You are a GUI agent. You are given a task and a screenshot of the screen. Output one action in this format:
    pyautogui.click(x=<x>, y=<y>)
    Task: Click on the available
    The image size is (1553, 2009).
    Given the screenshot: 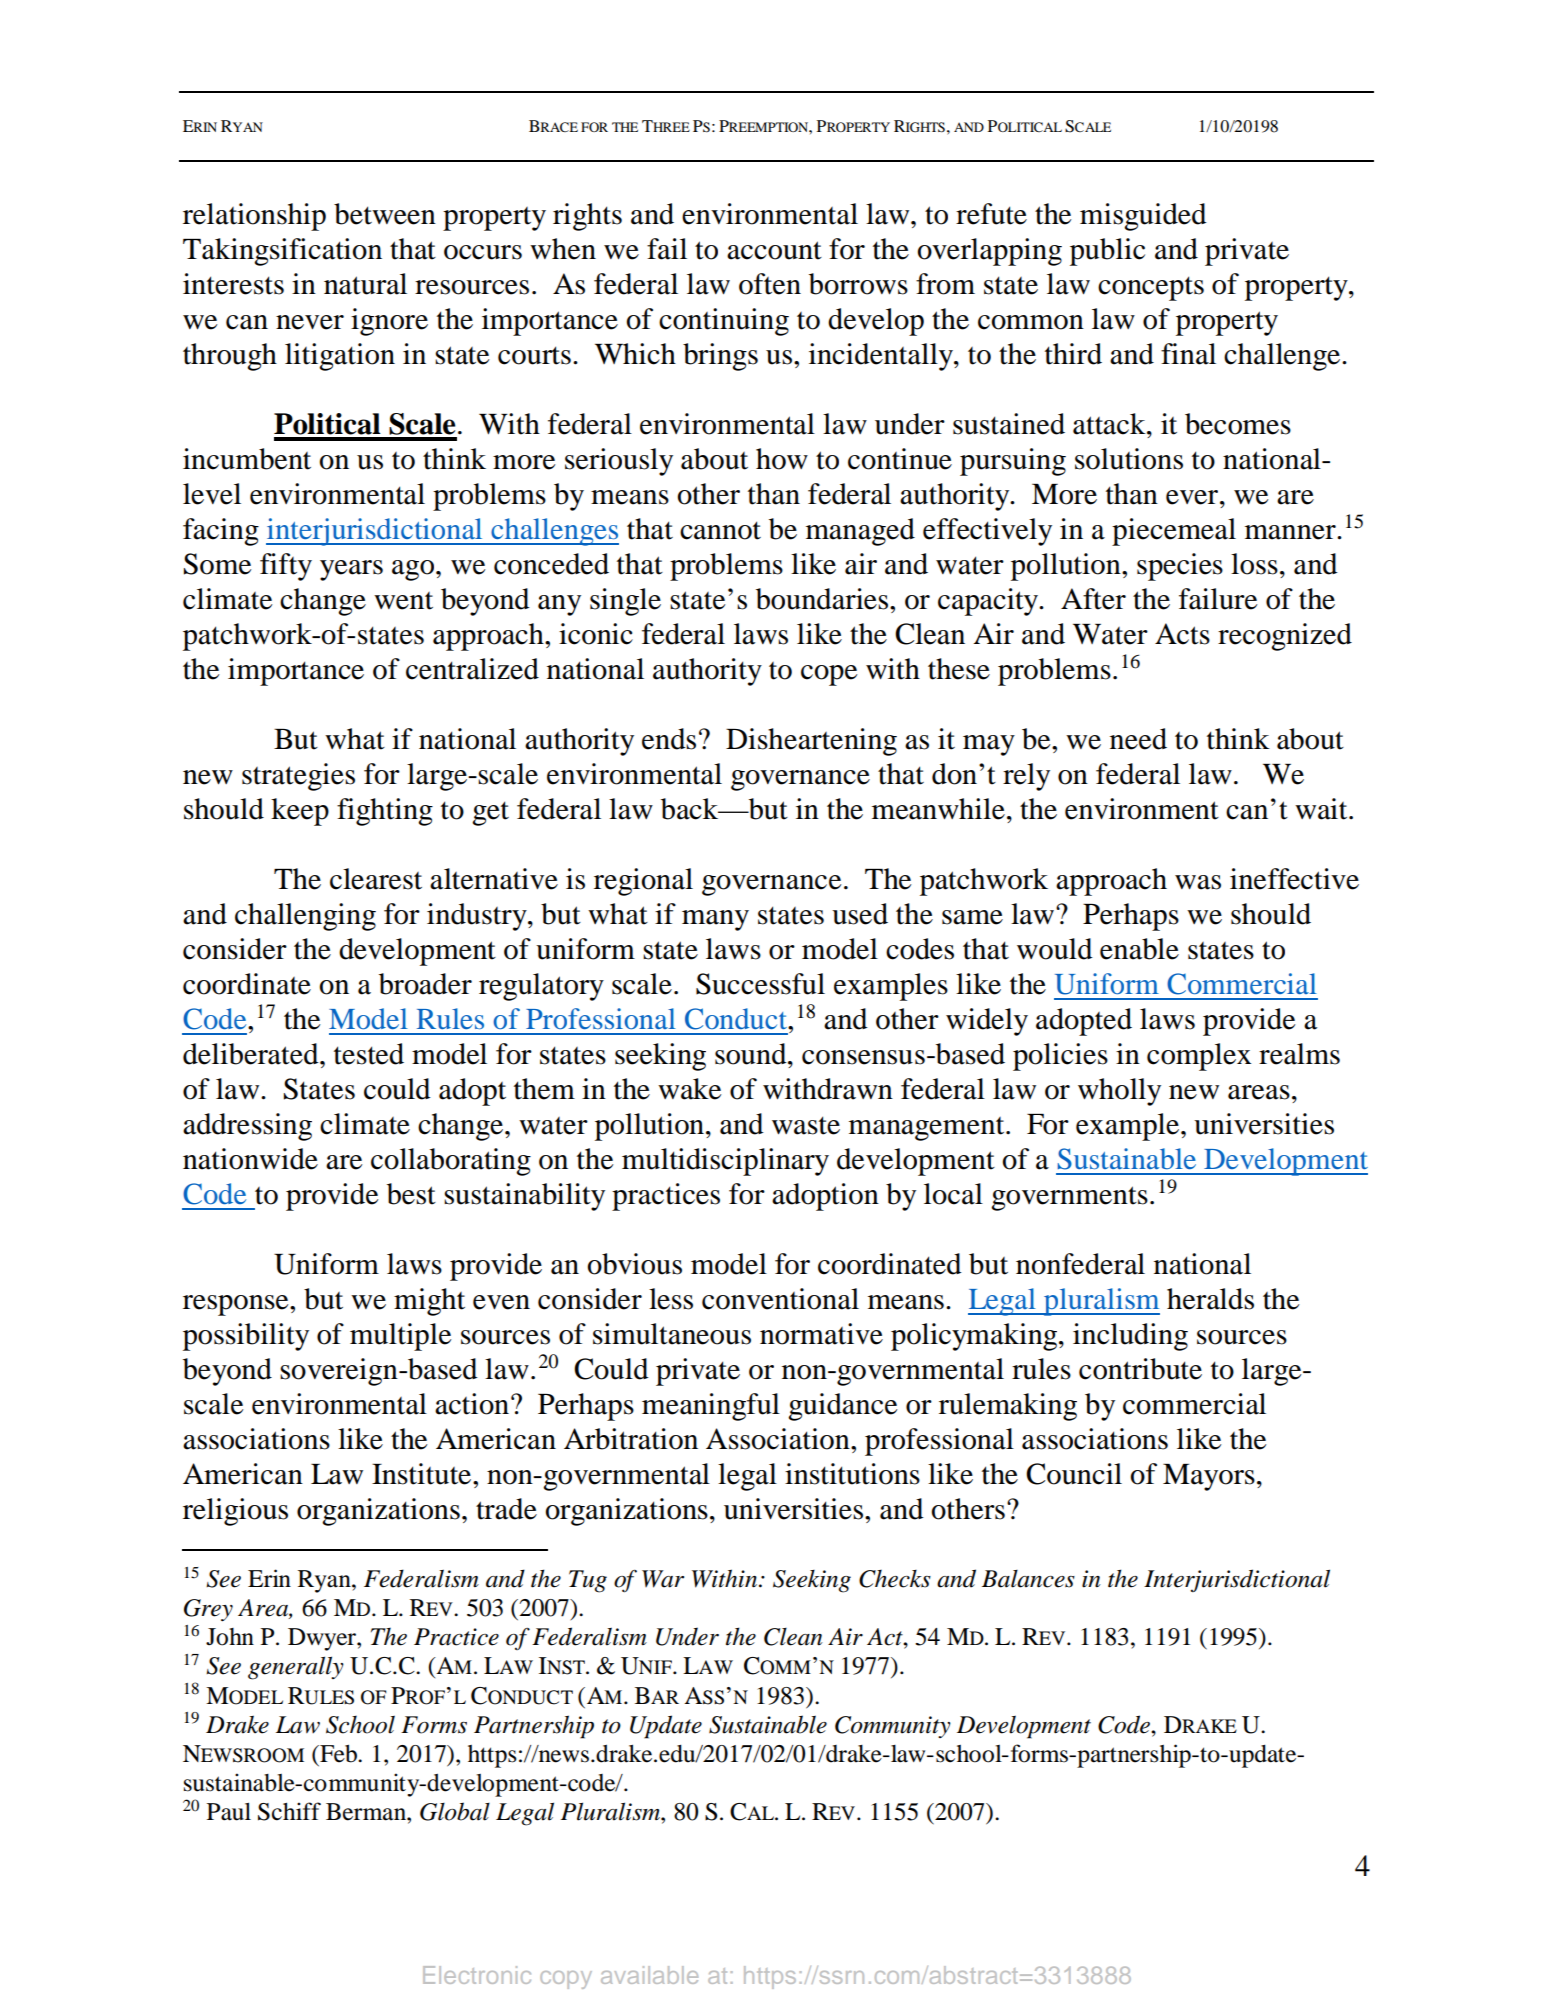 What is the action you would take?
    pyautogui.click(x=649, y=1975)
